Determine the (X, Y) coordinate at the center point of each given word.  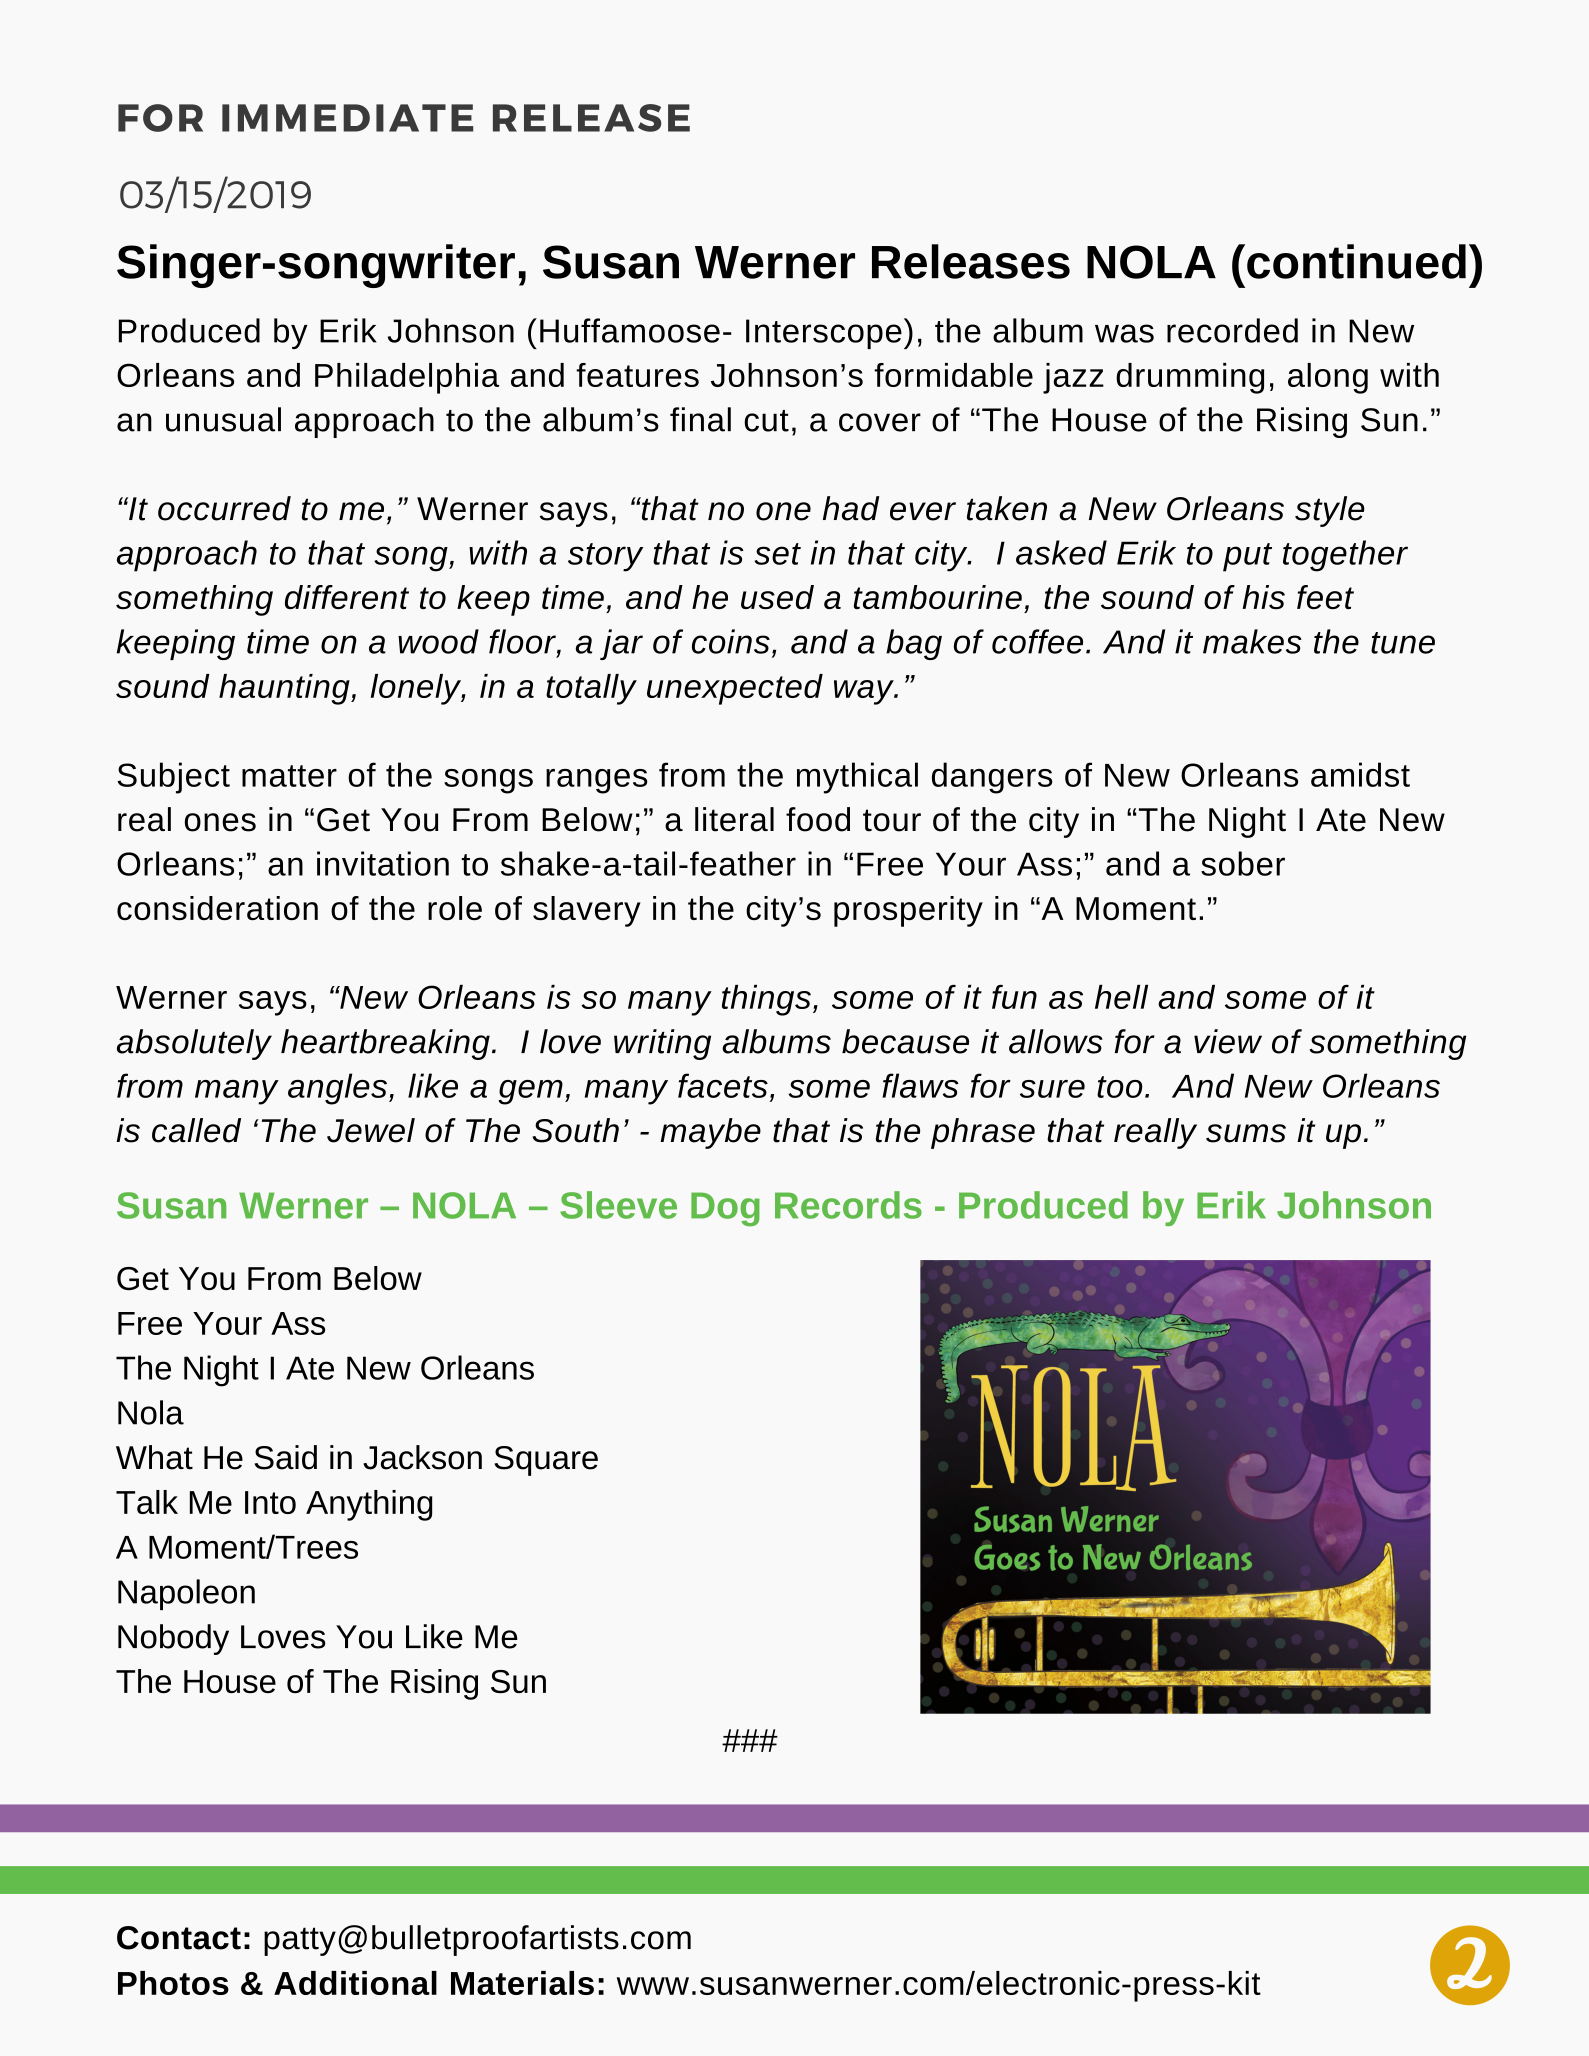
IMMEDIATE (347, 118)
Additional (355, 1983)
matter (289, 776)
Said (286, 1457)
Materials (522, 1983)
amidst (1360, 774)
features (637, 375)
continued (1355, 261)
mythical (857, 778)
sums (1246, 1133)
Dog (725, 1209)
